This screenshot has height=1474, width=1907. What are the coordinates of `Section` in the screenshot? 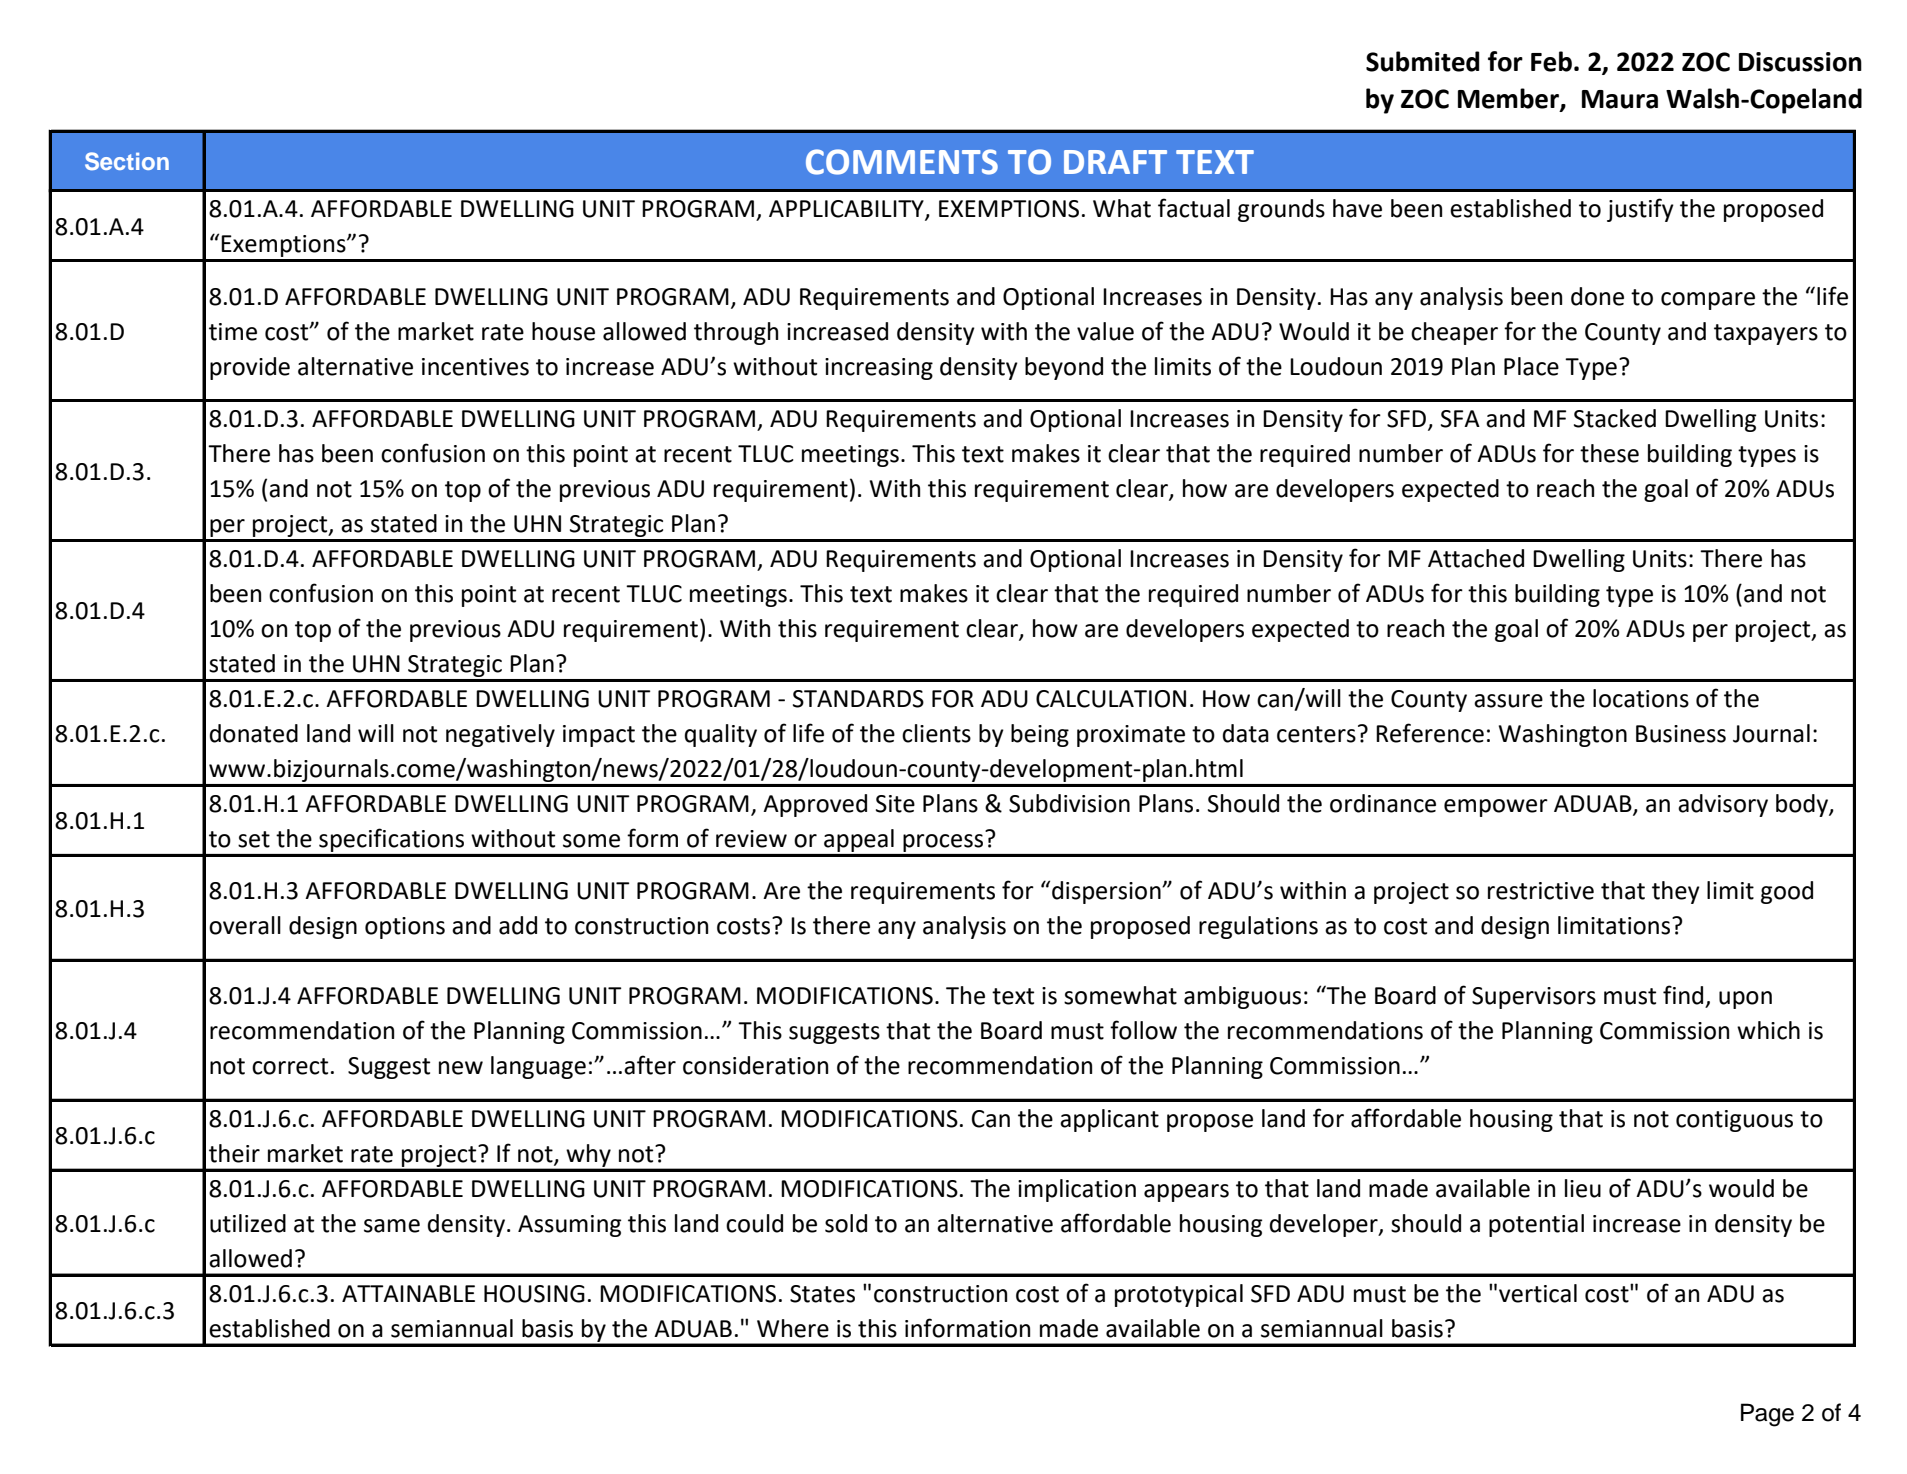 It's located at (127, 161).
